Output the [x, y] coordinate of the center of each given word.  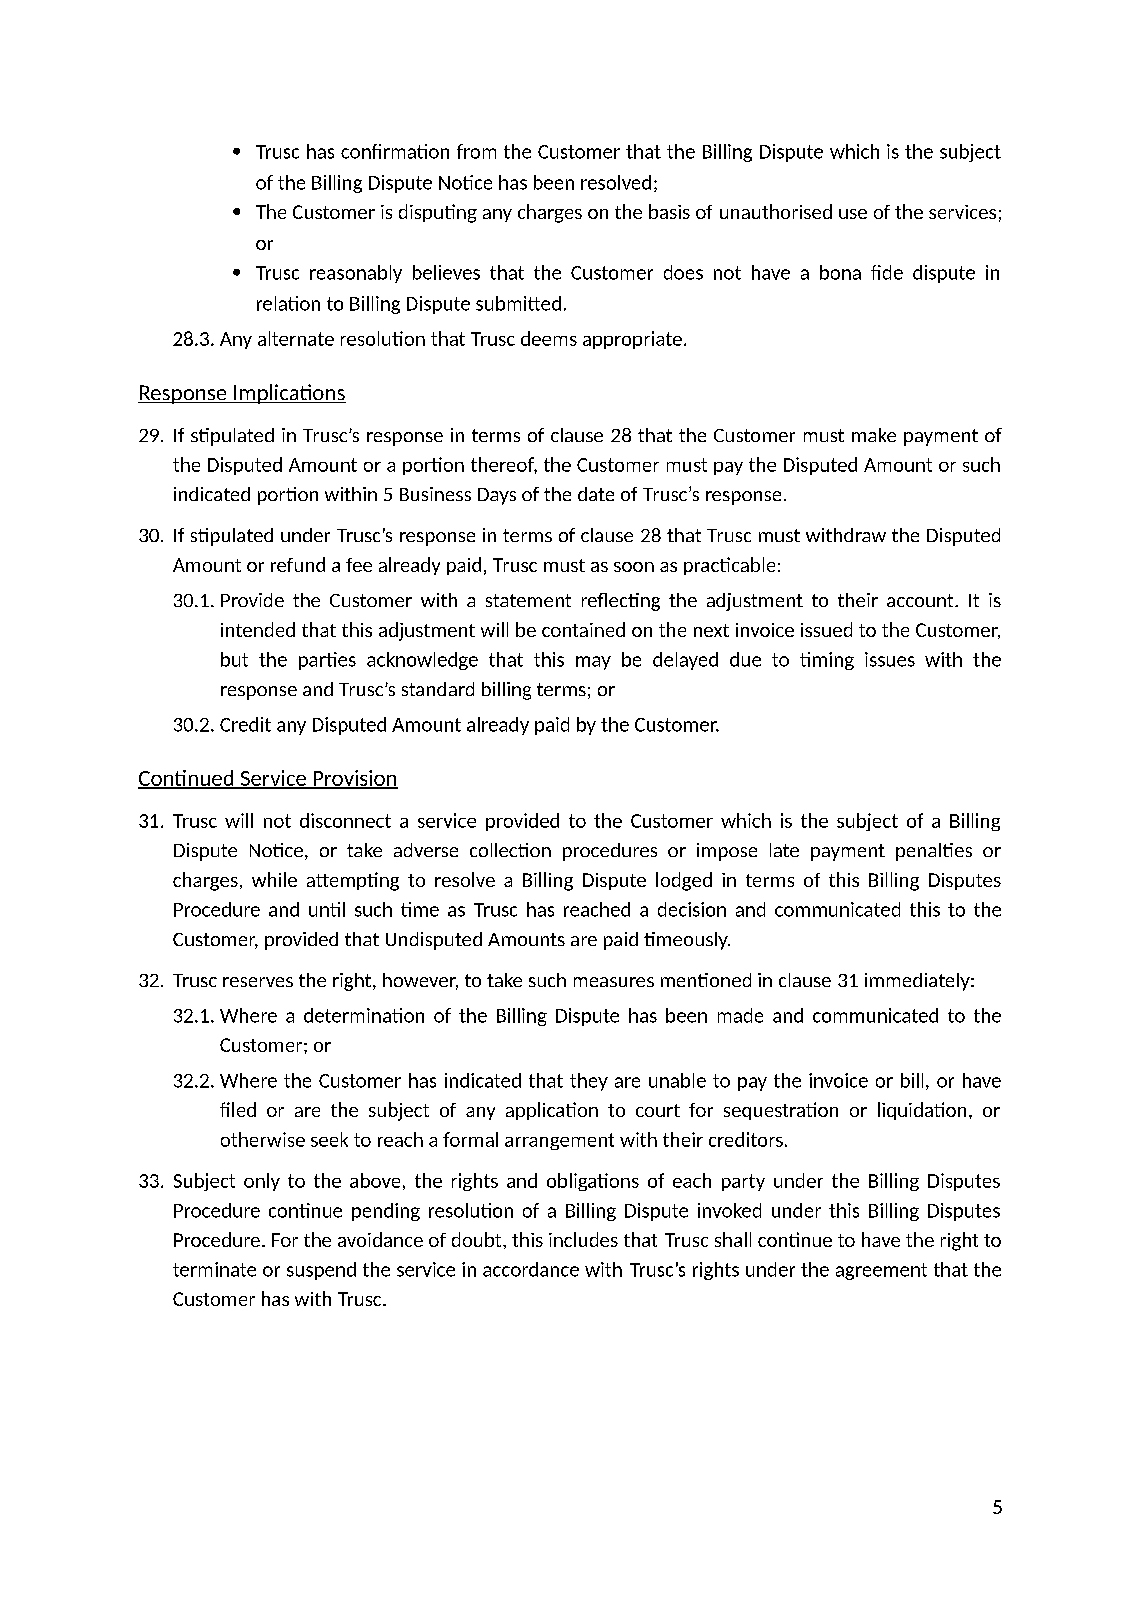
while [274, 879]
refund [298, 564]
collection [510, 850]
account [921, 600]
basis [669, 211]
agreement [881, 1271]
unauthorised [776, 211]
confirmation [395, 151]
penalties [934, 852]
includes [583, 1239]
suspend [321, 1271]
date [596, 494]
